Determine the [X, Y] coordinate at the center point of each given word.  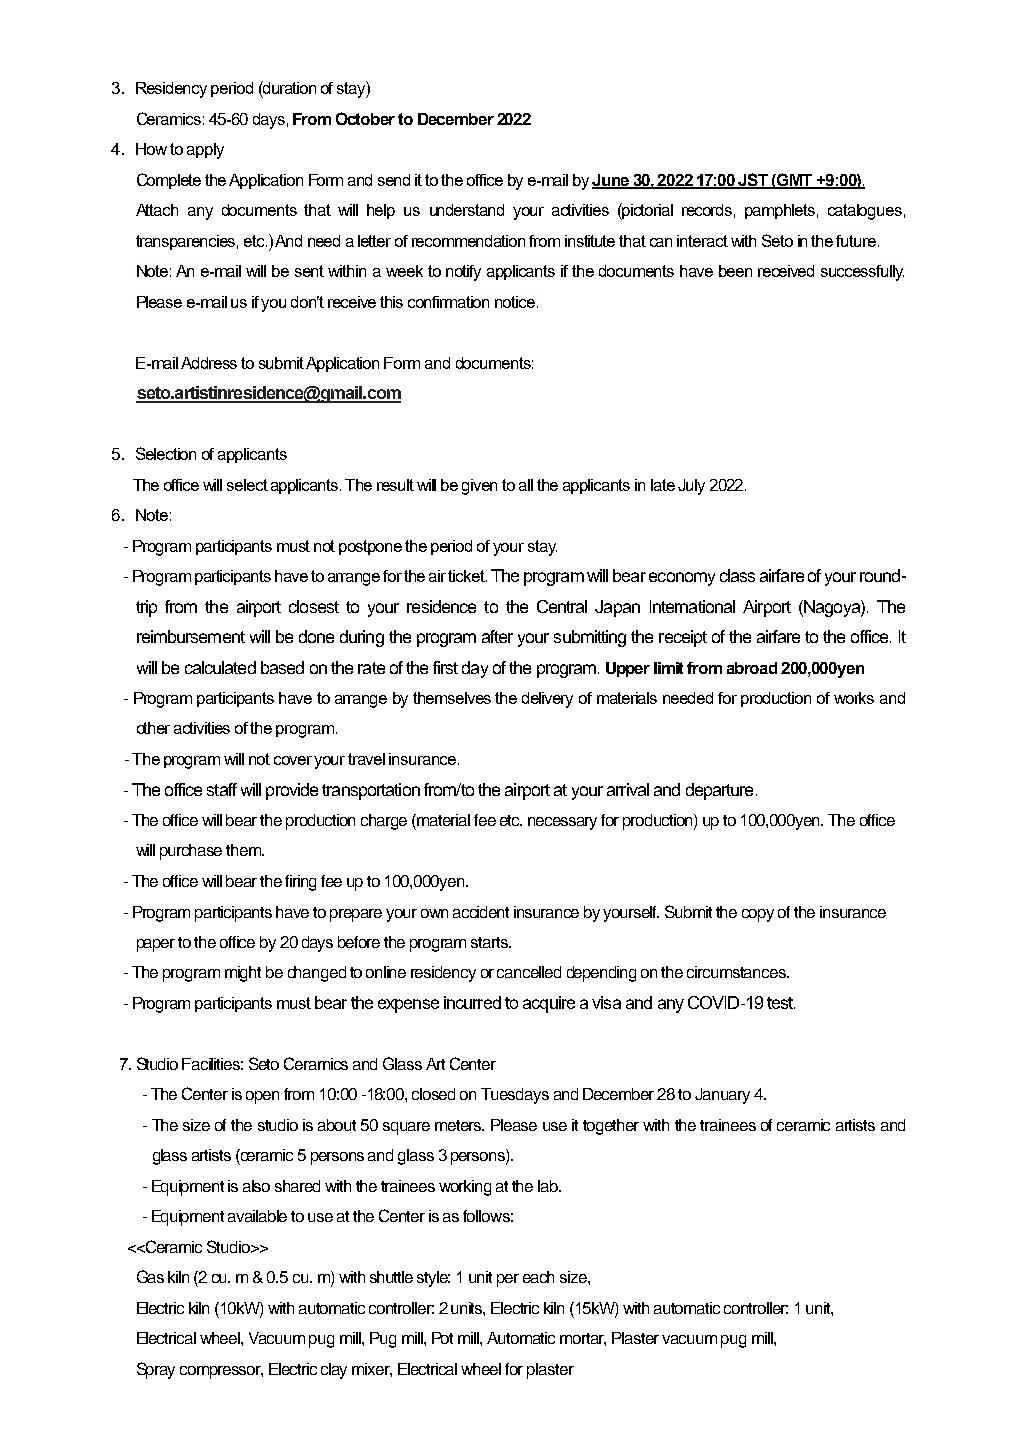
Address [209, 363]
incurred [472, 1002]
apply [205, 151]
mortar [583, 1339]
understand [467, 210]
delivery [547, 700]
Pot [442, 1338]
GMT [795, 180]
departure [719, 791]
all [526, 485]
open [262, 1097]
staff [222, 789]
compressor [221, 1372]
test [781, 1003]
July [691, 487]
